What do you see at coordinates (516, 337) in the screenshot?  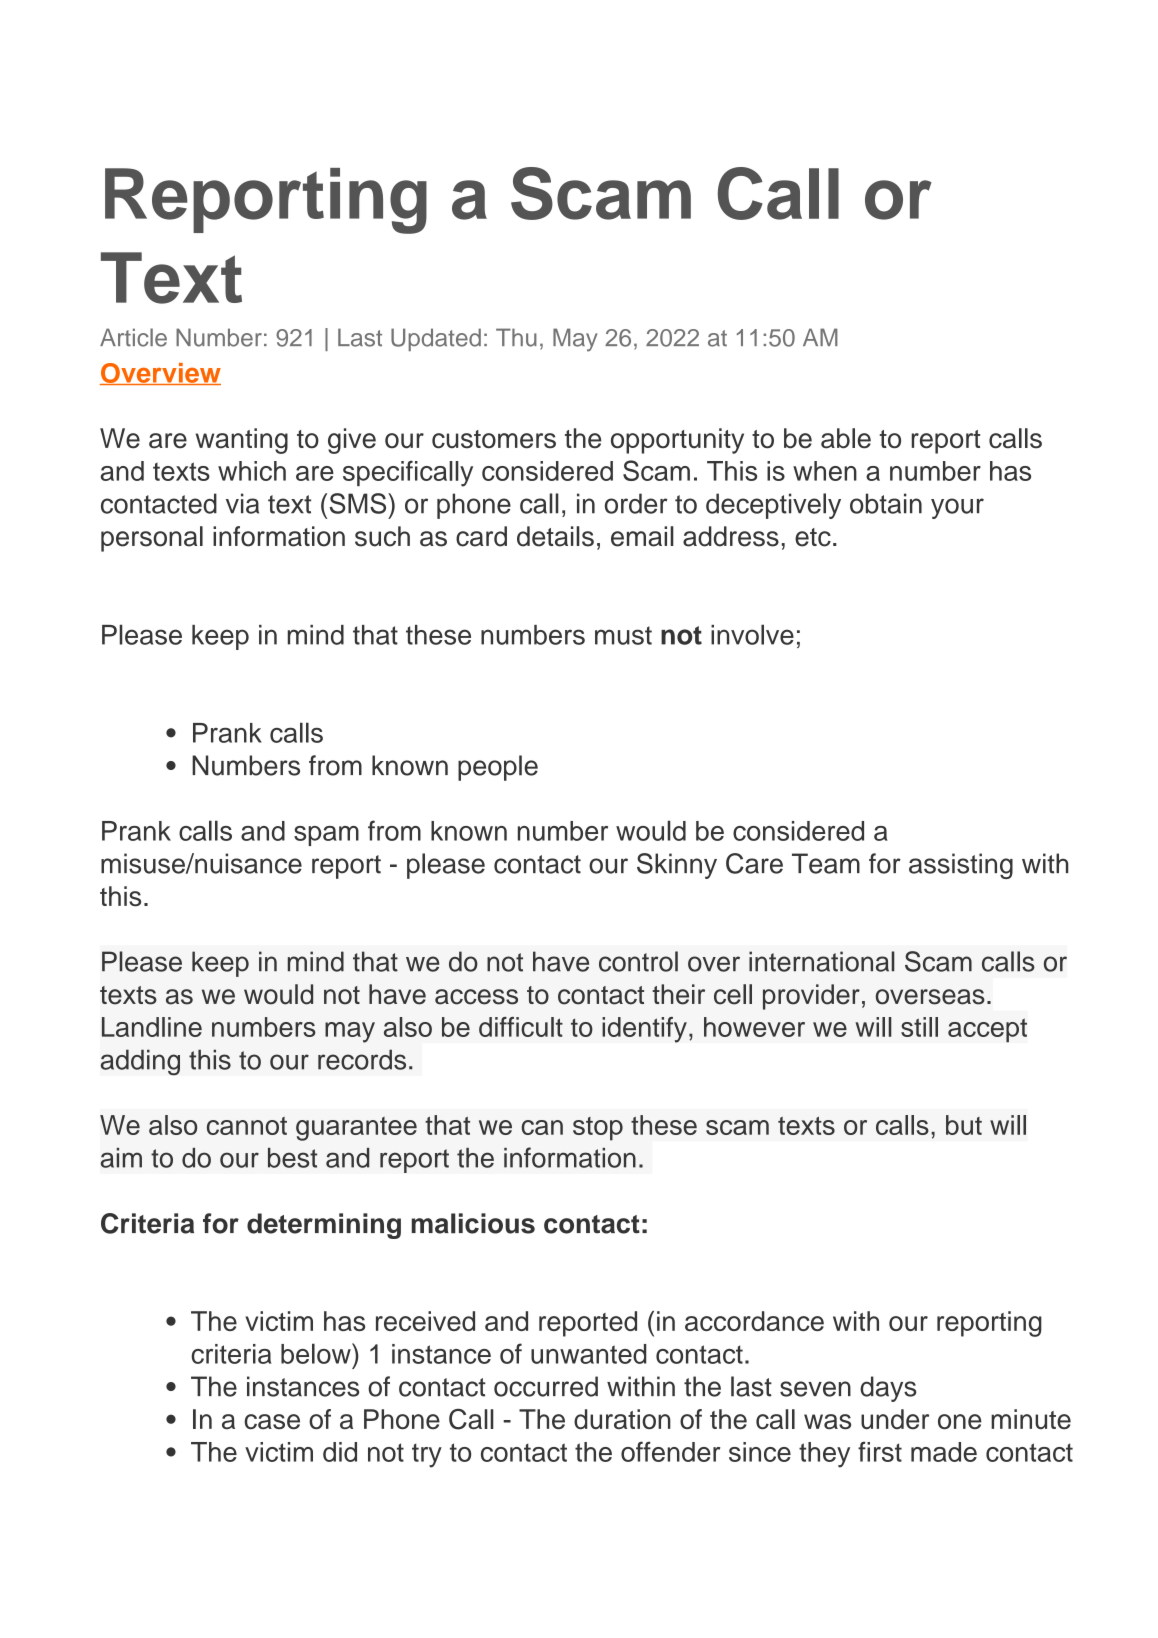 I see `Thu` at bounding box center [516, 337].
